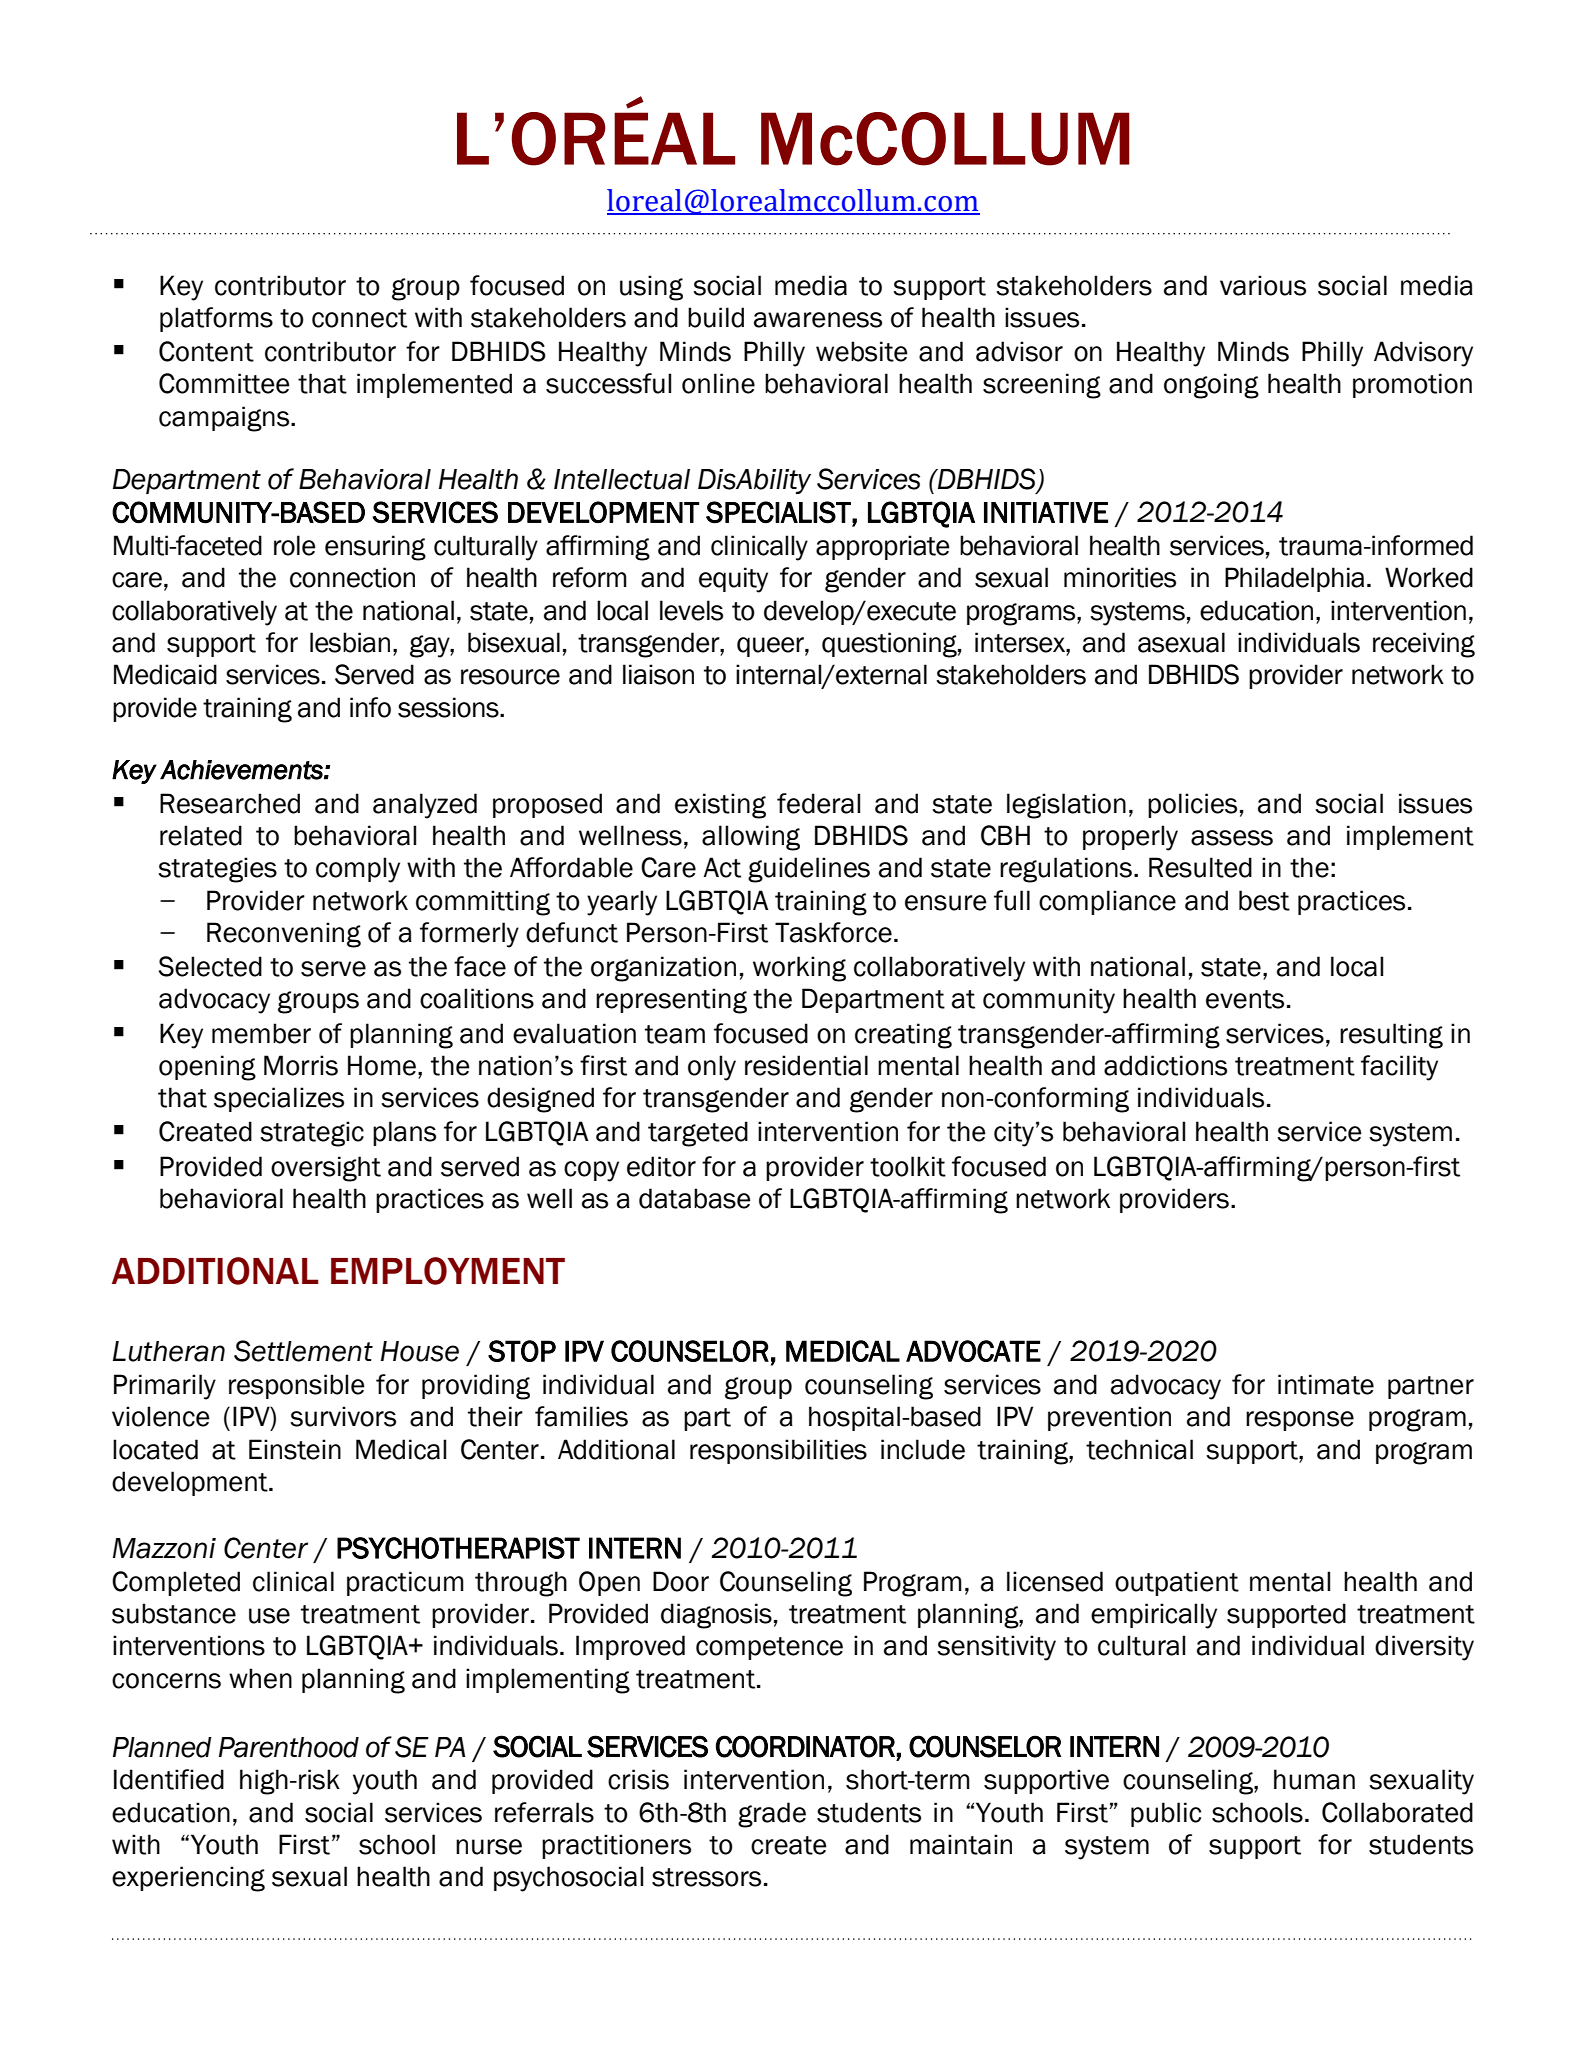 Image resolution: width=1586 pixels, height=2053 pixels. What do you see at coordinates (405, 1583) in the screenshot?
I see `practicum` at bounding box center [405, 1583].
